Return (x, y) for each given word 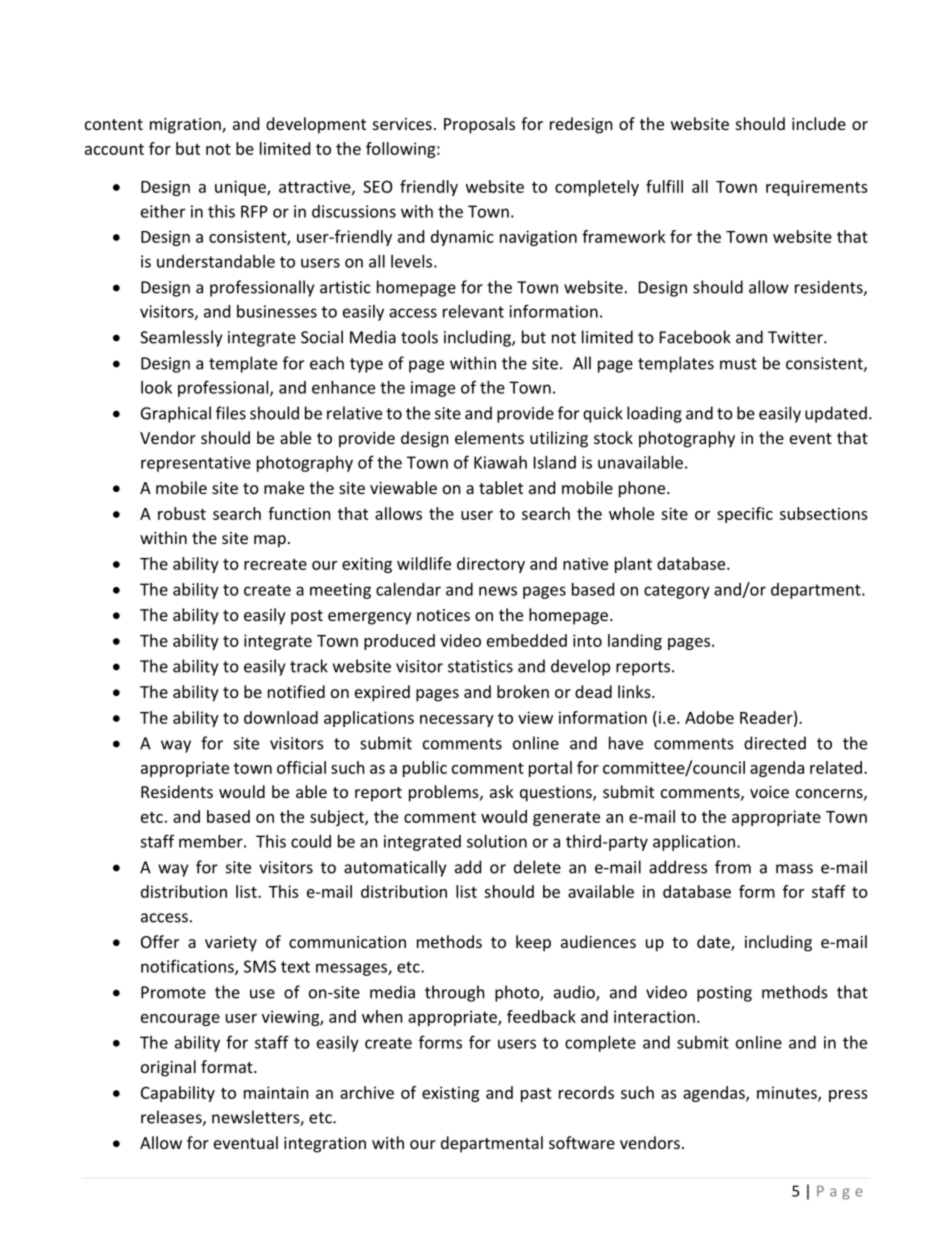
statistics (480, 666)
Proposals (479, 125)
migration (186, 126)
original (168, 1068)
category (677, 591)
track (309, 666)
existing (450, 1094)
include (819, 123)
